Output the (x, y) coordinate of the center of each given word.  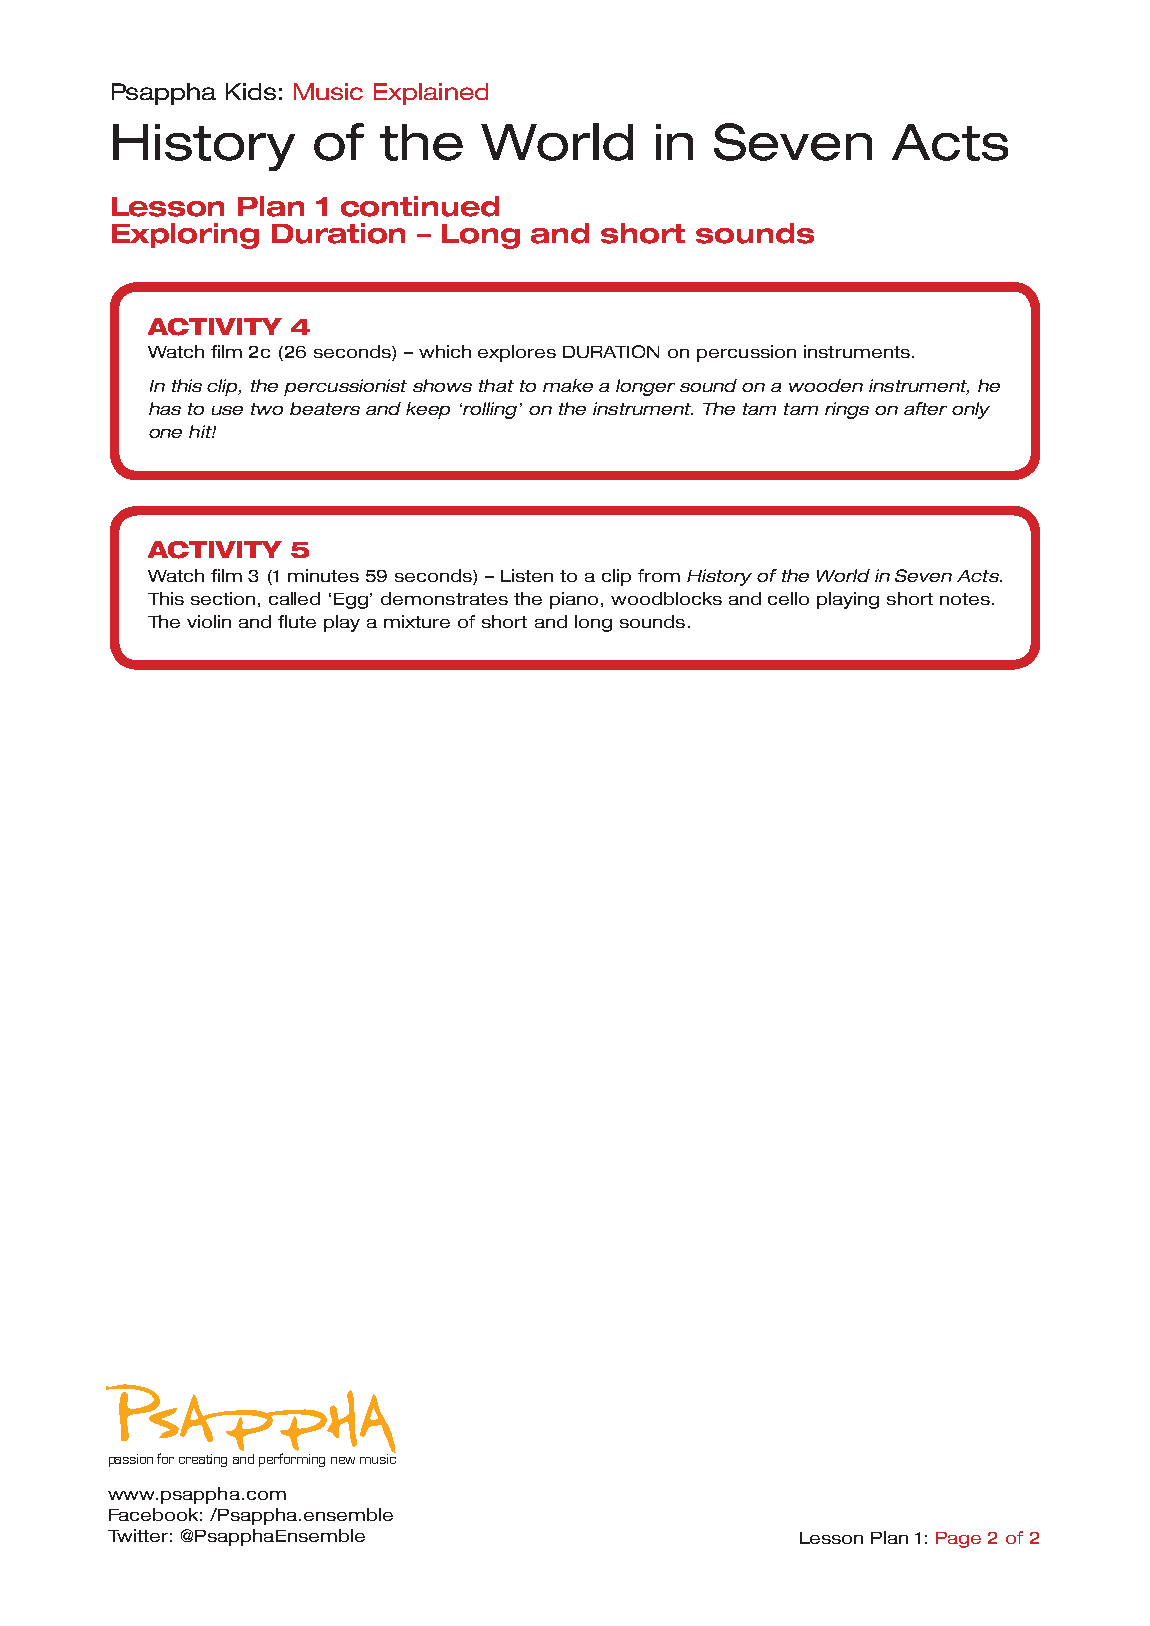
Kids (251, 91)
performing (292, 1460)
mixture (417, 621)
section (223, 598)
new (343, 1460)
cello (788, 598)
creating (203, 1460)
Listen (527, 575)
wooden (826, 385)
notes (966, 599)
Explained (431, 94)
